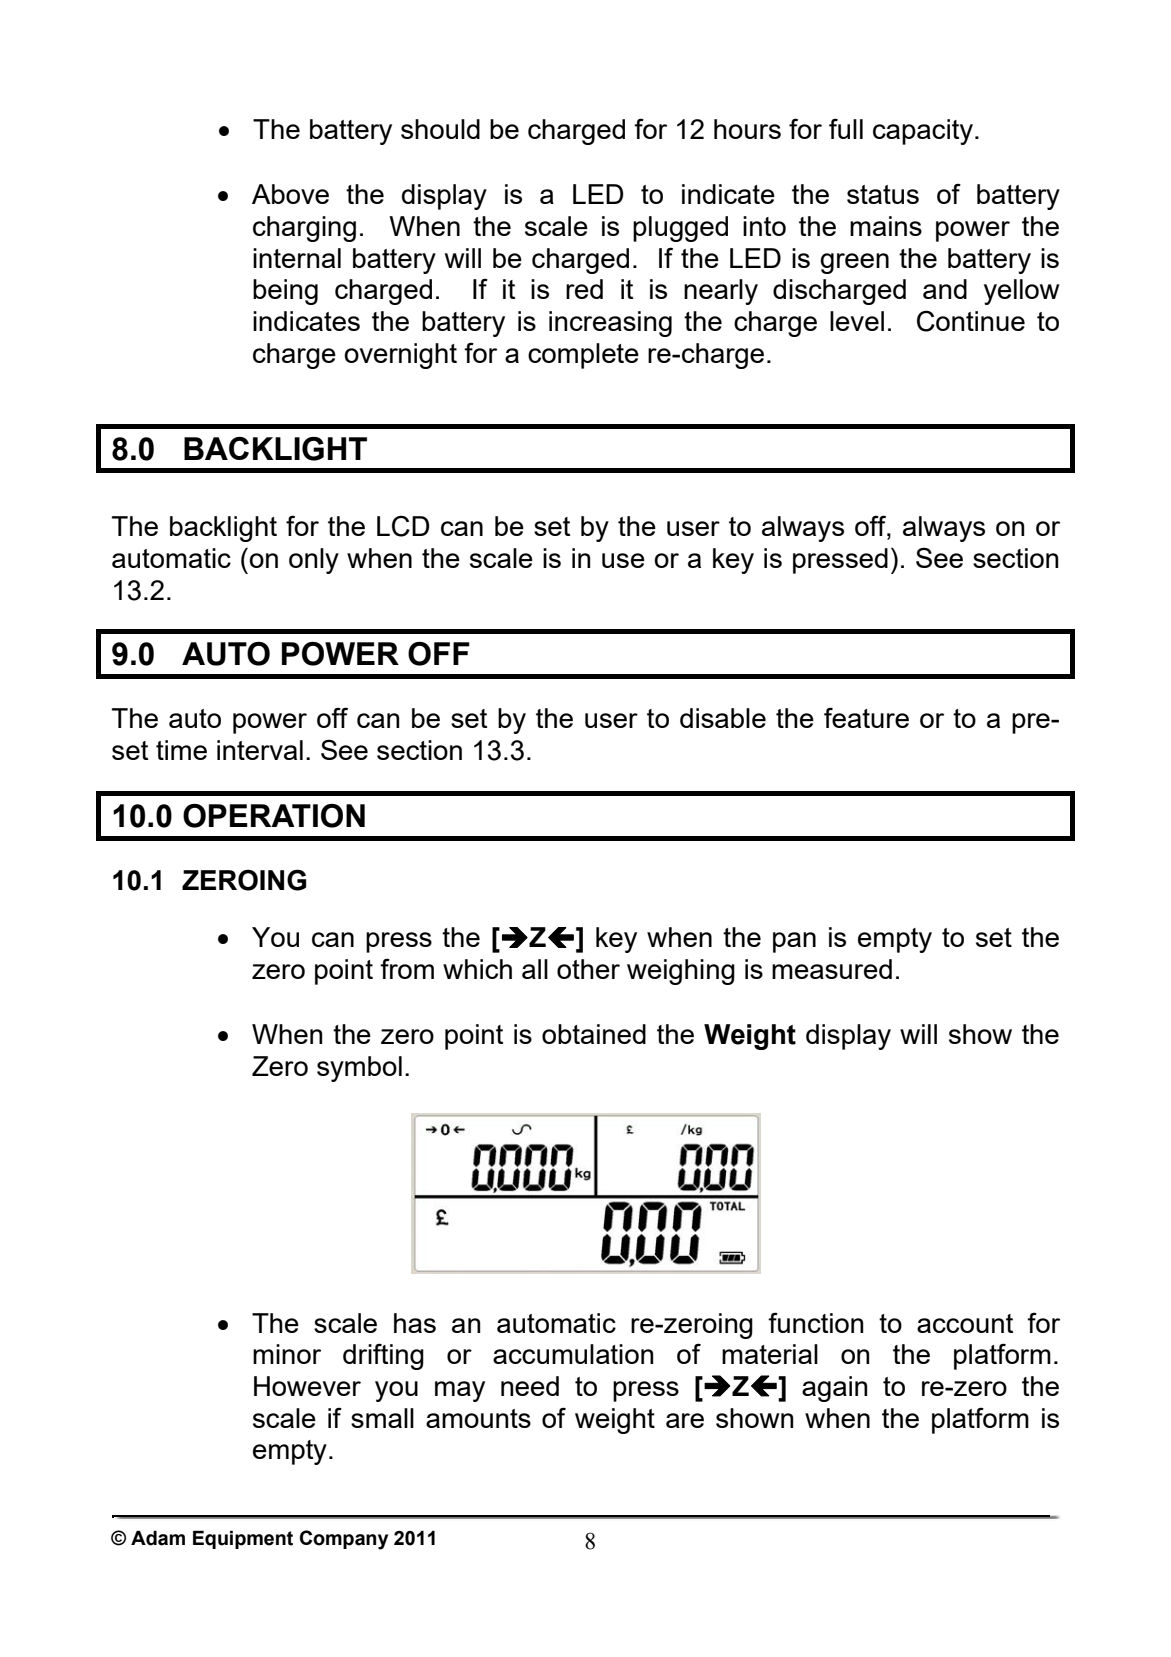  I want to click on Above, so click(290, 194).
